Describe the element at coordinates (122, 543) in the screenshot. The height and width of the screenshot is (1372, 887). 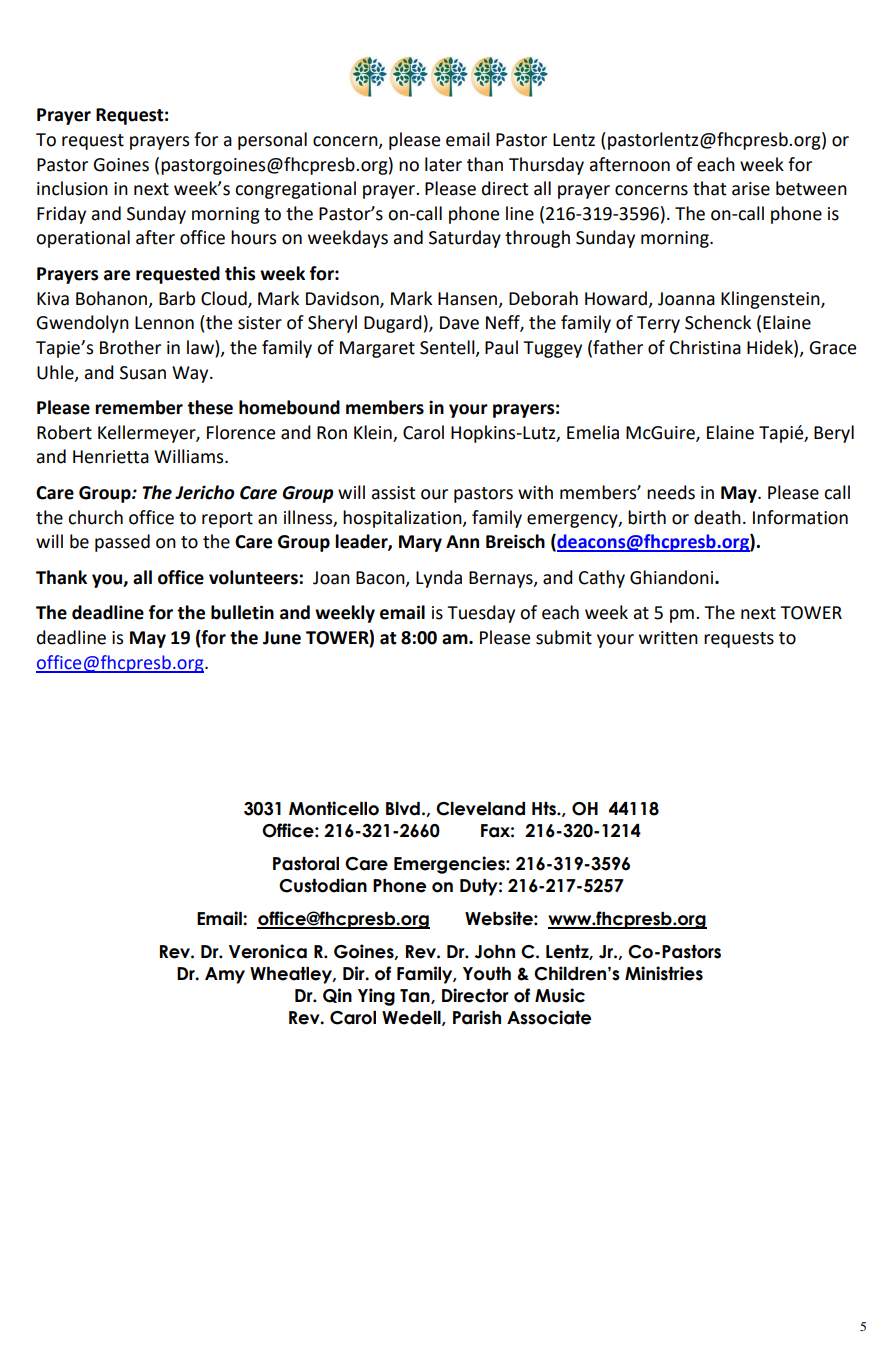
I see `passed` at that location.
